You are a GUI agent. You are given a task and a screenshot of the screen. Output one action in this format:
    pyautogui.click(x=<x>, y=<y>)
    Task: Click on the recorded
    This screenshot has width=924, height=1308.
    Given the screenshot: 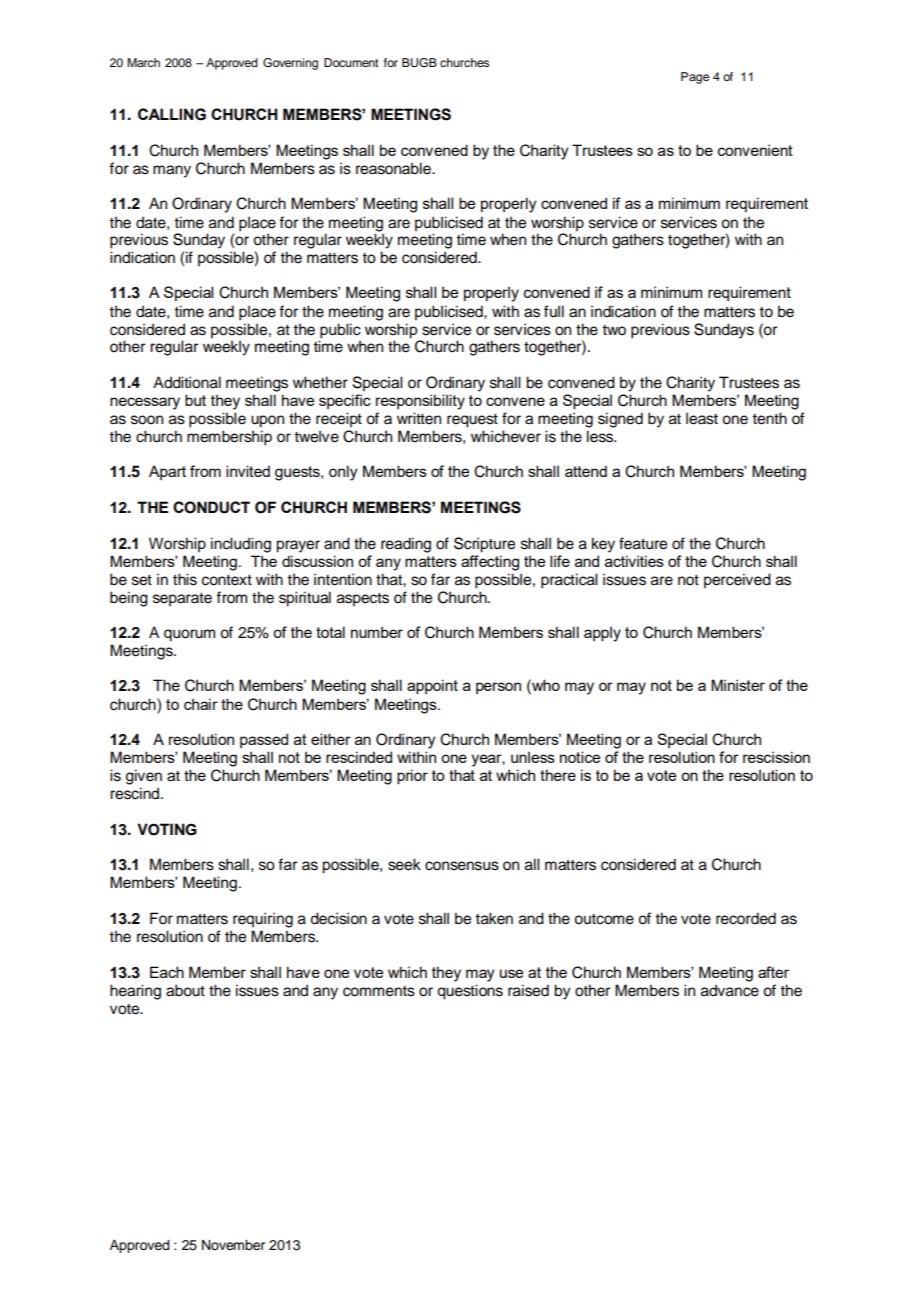 What is the action you would take?
    pyautogui.click(x=746, y=918)
